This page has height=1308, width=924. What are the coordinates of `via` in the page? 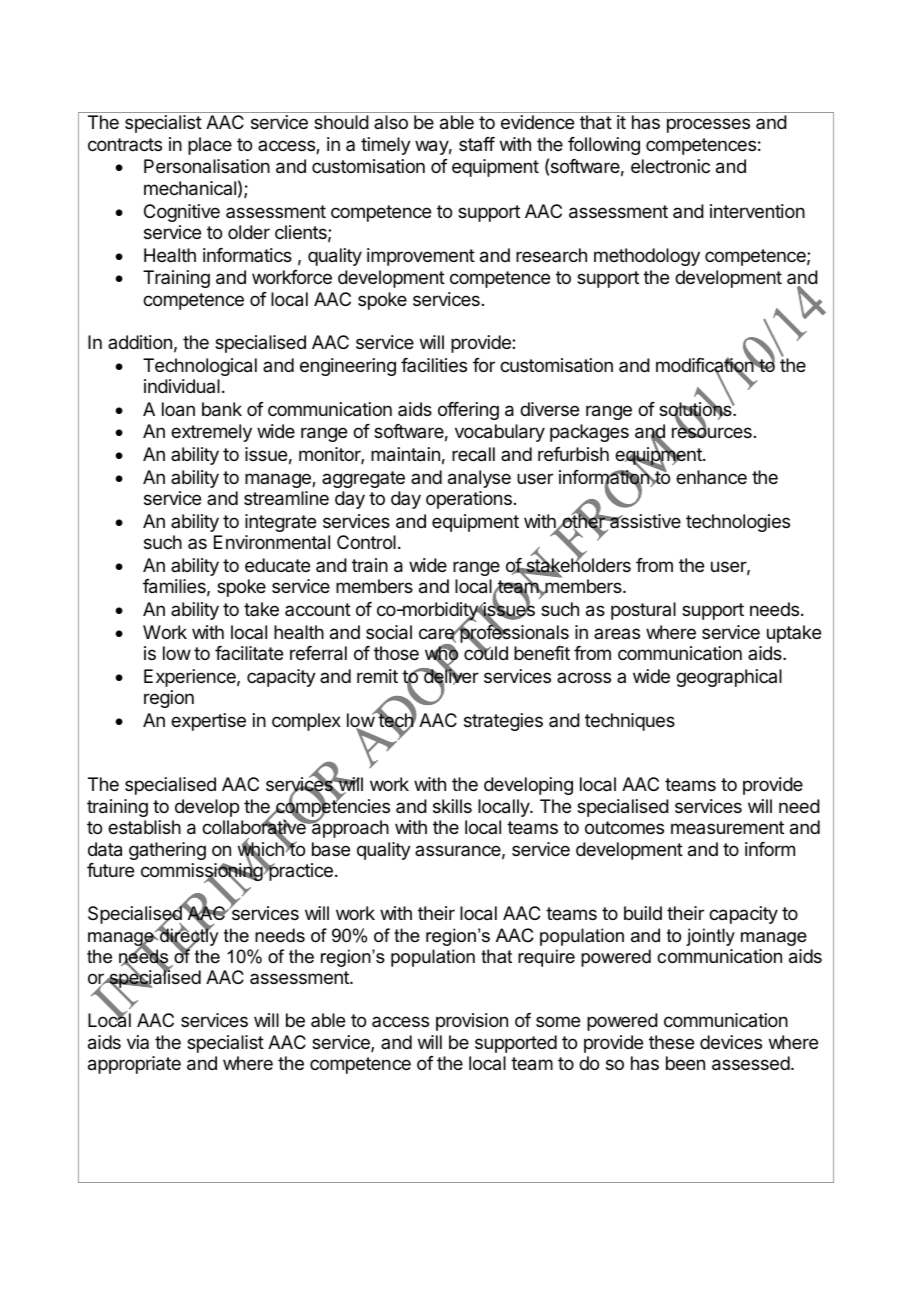 It's located at (138, 1042).
